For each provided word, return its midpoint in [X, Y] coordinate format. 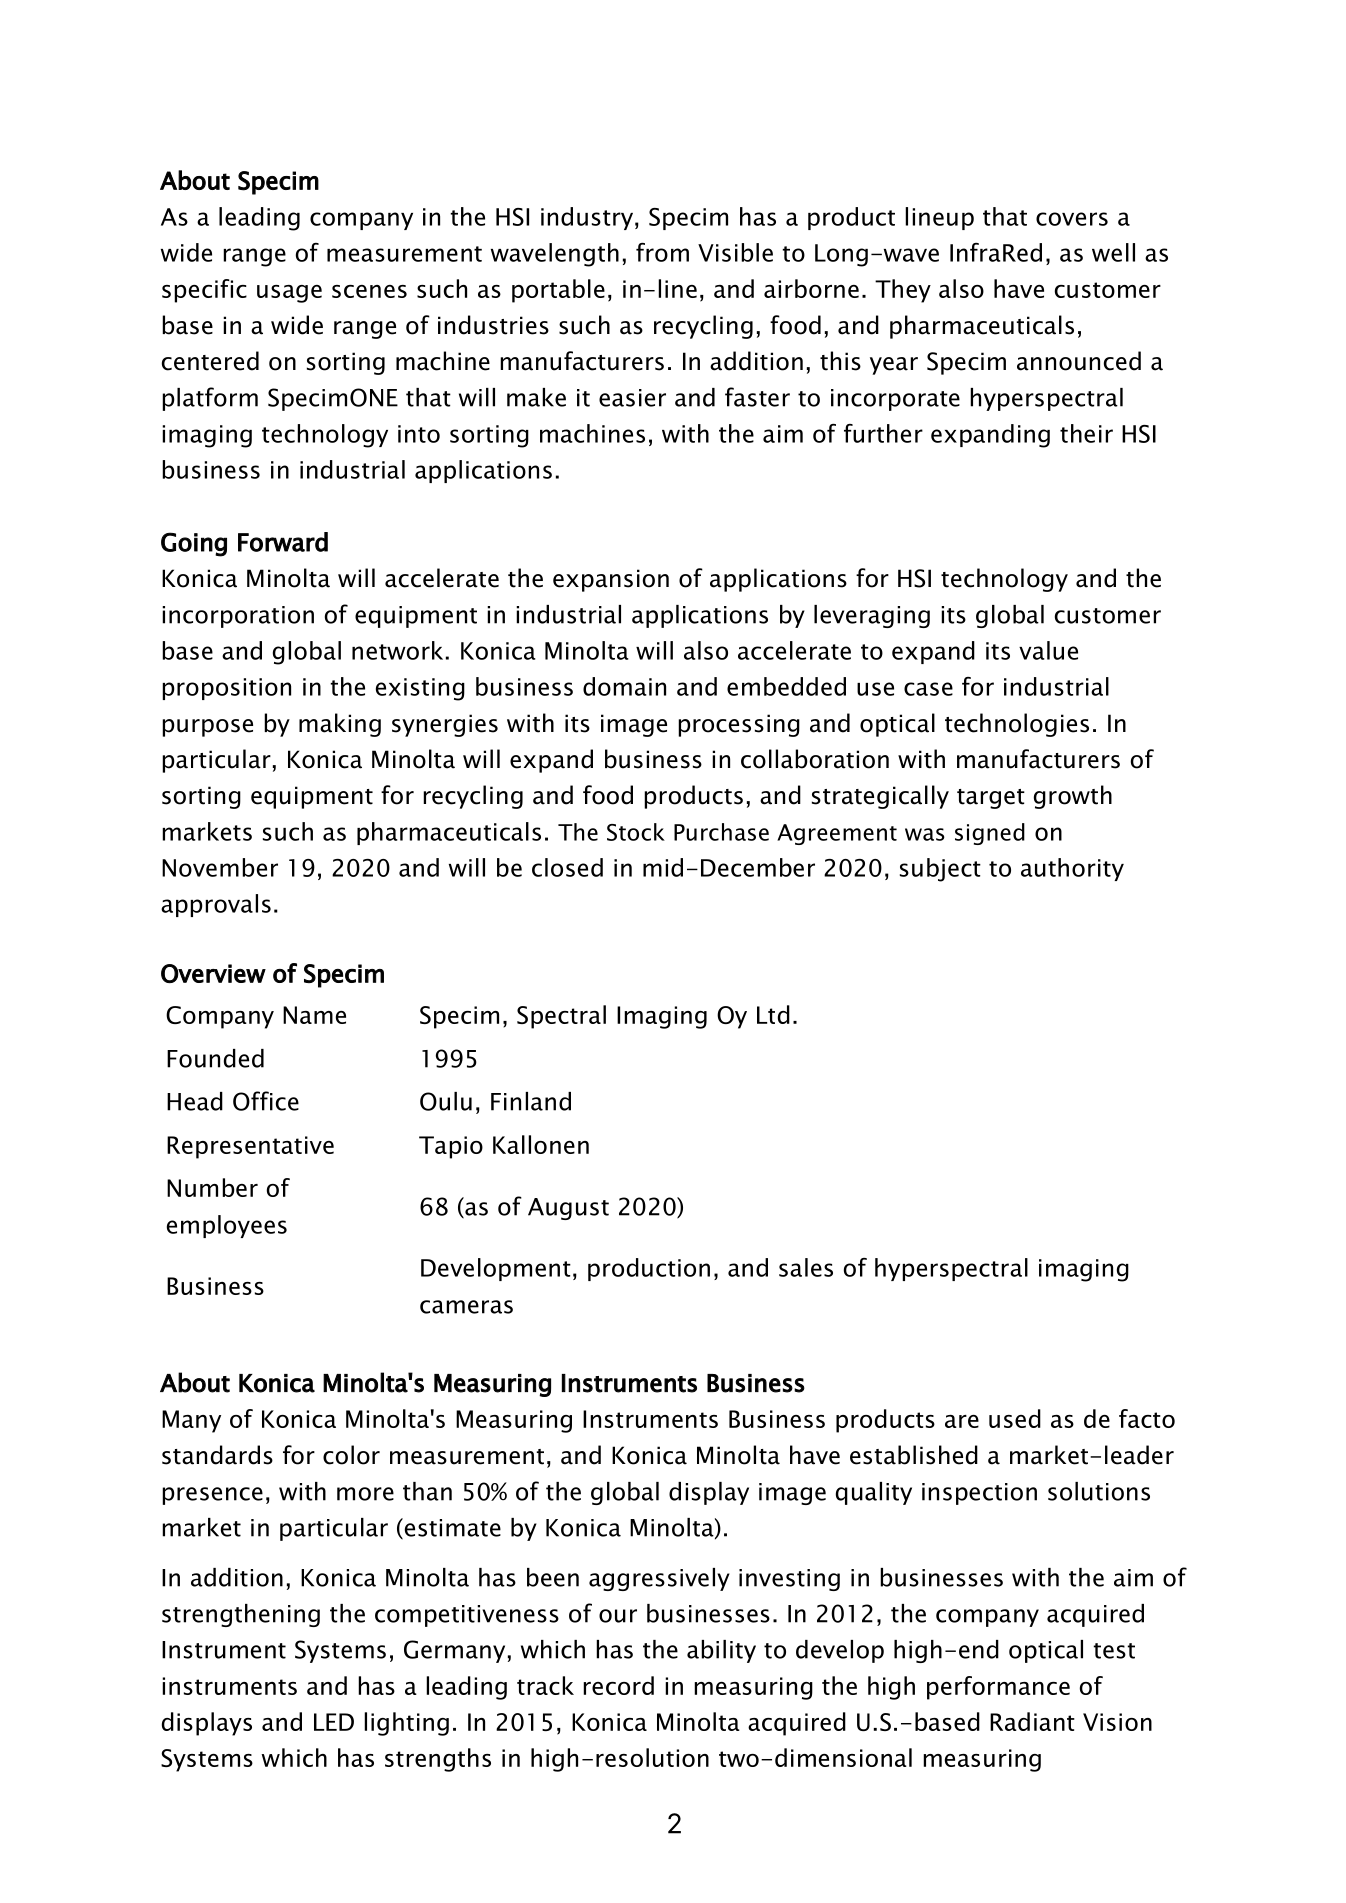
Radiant [1032, 1721]
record [618, 1685]
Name [314, 1015]
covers [1072, 219]
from [662, 252]
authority [1072, 869]
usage [289, 294]
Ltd [773, 1014]
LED [334, 1722]
